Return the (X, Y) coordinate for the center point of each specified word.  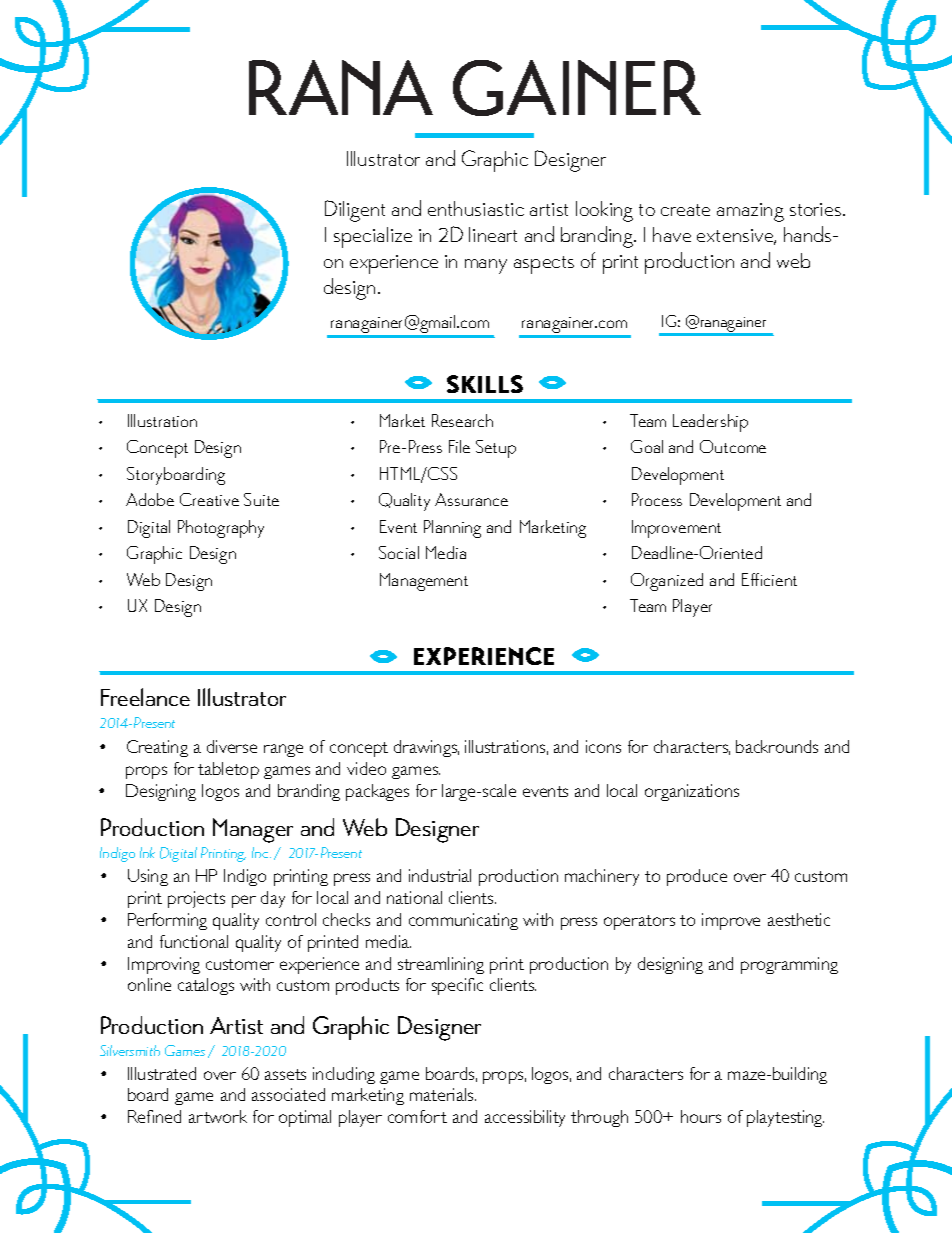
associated (288, 1094)
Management (424, 582)
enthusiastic (476, 208)
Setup (496, 449)
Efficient (769, 579)
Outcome (733, 446)
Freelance (145, 697)
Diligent (355, 211)
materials (443, 1094)
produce (697, 877)
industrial (440, 875)
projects (196, 899)
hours (701, 1116)
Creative (209, 499)
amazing (750, 212)
